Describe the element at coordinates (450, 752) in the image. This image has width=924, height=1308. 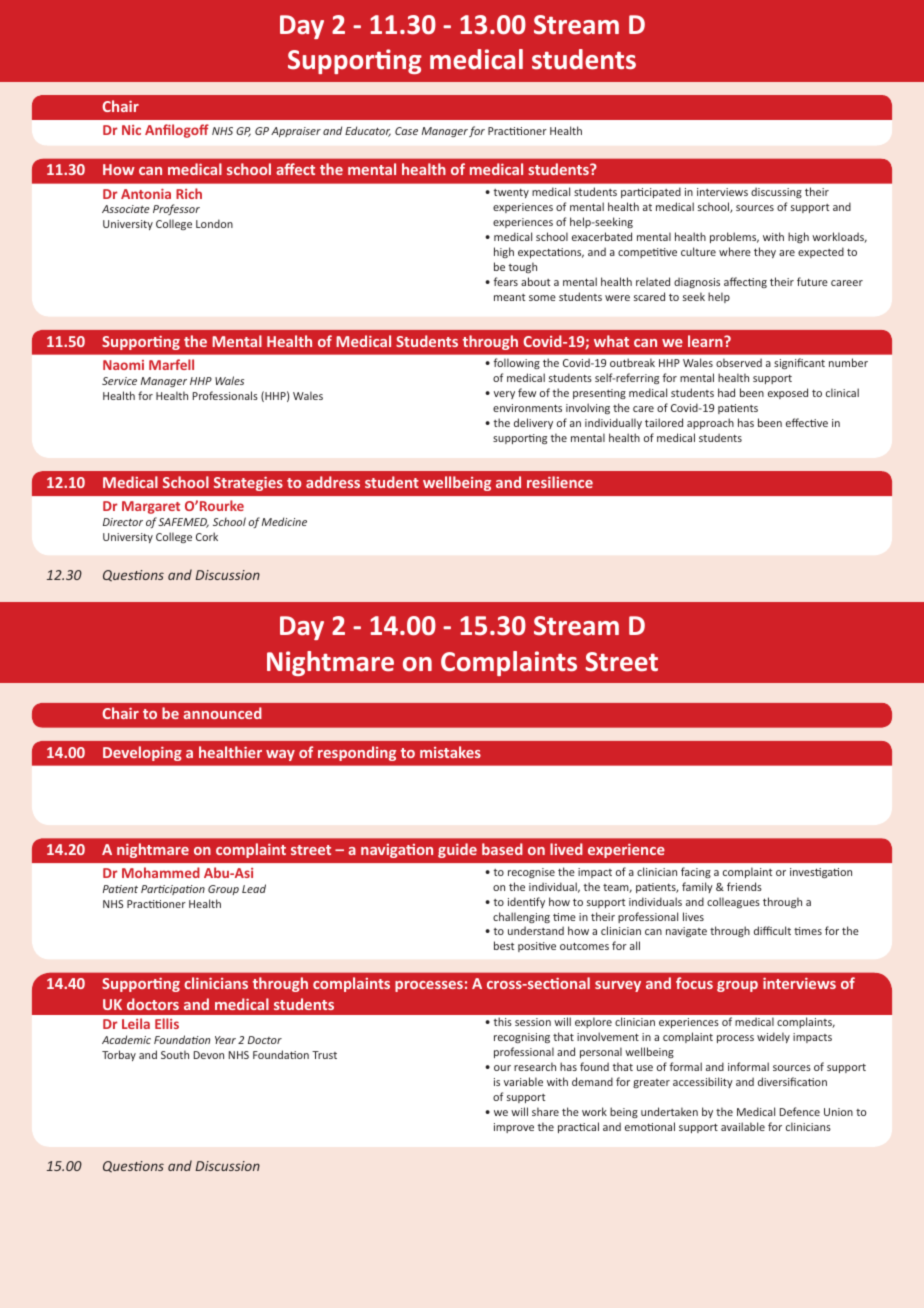
I see `mistakes` at that location.
